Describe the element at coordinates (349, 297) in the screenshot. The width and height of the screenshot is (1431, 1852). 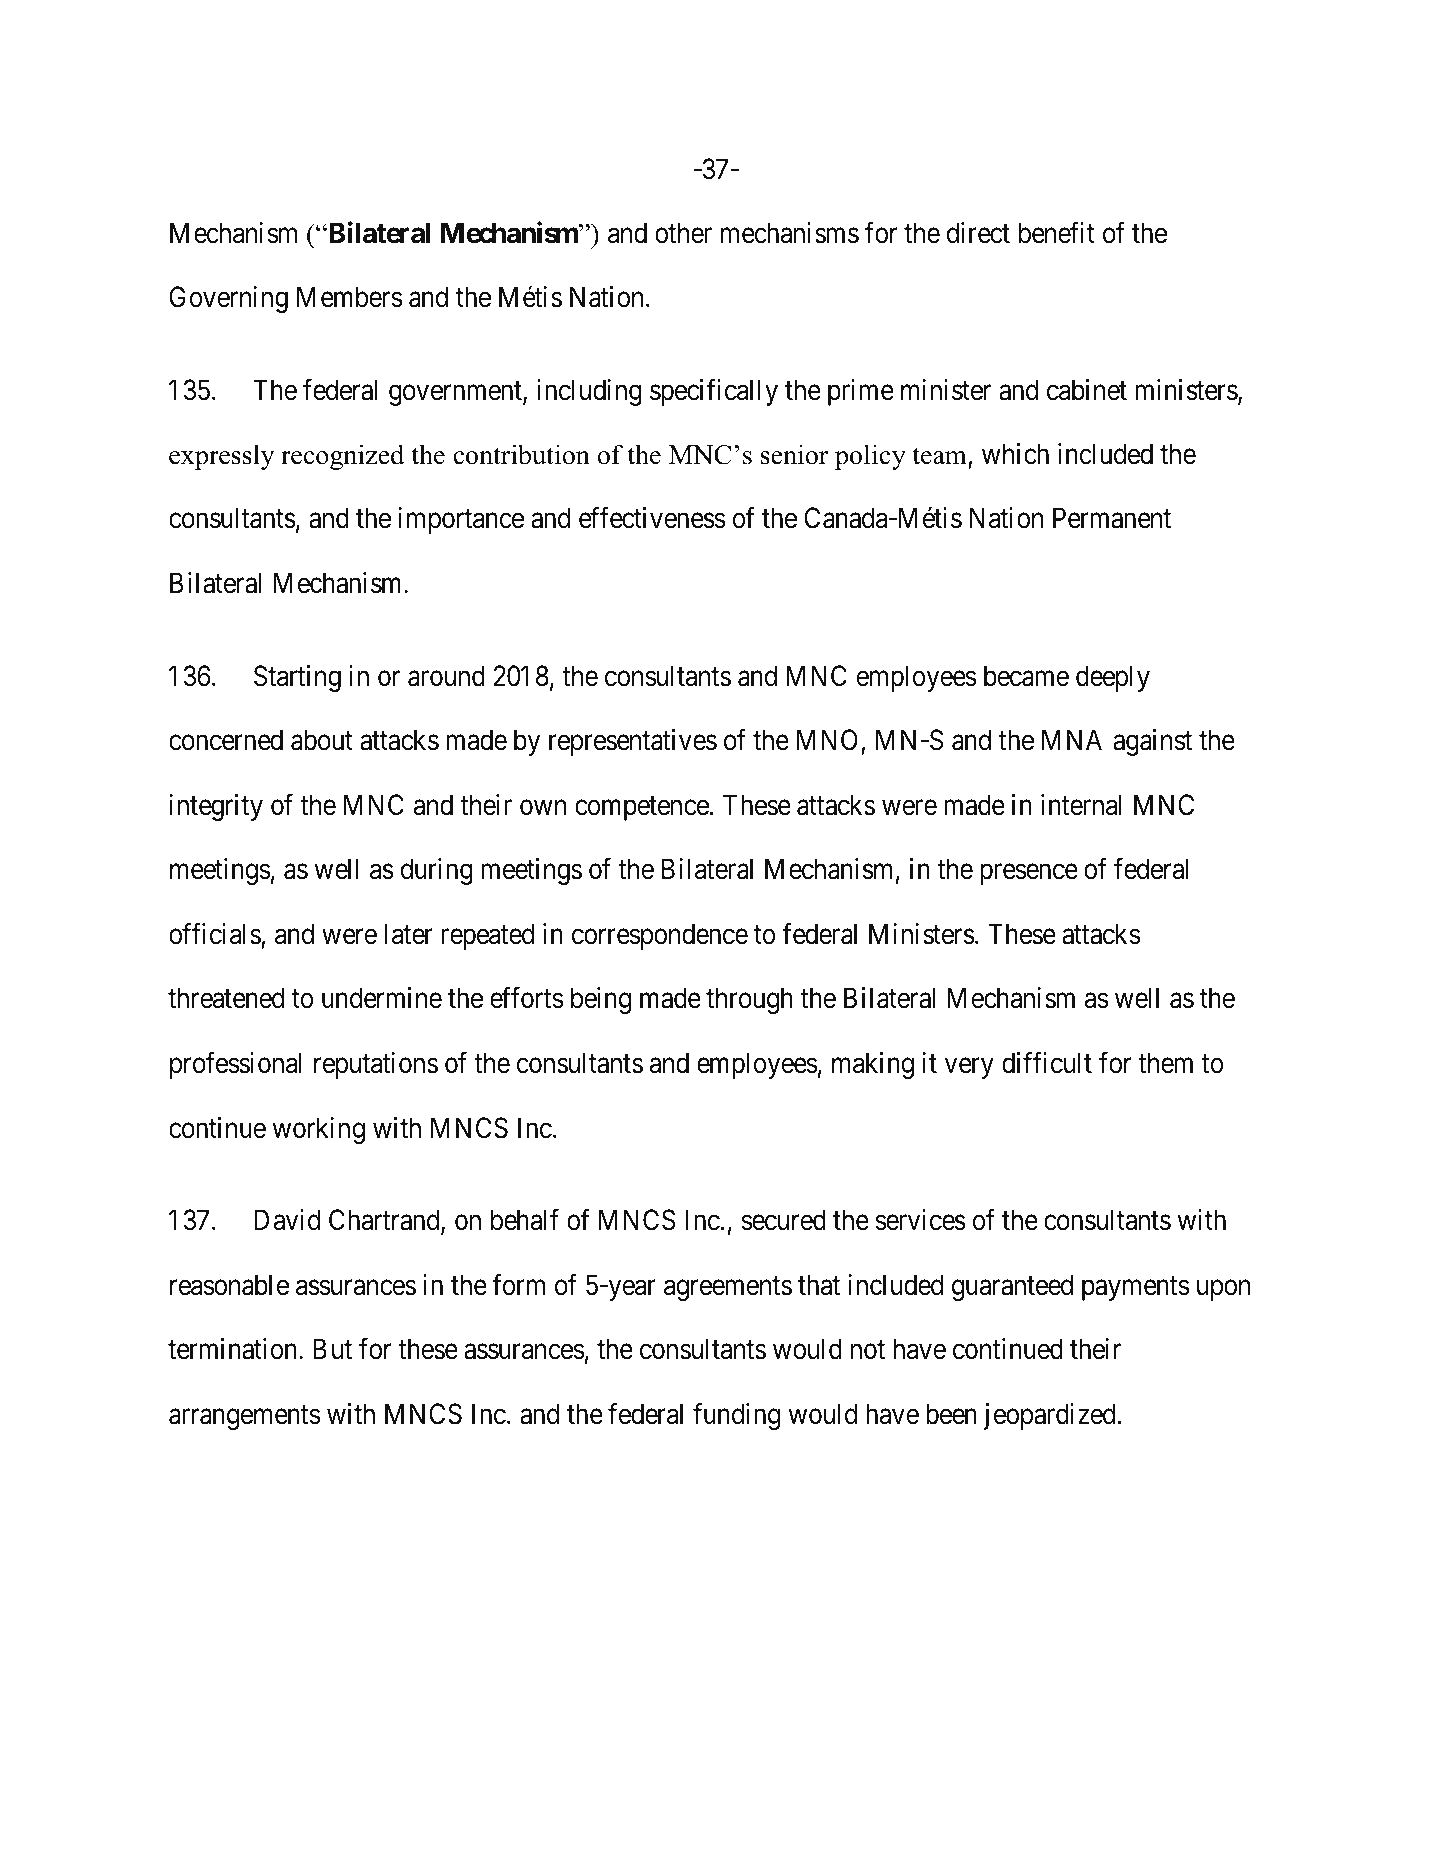
I see `Members` at that location.
